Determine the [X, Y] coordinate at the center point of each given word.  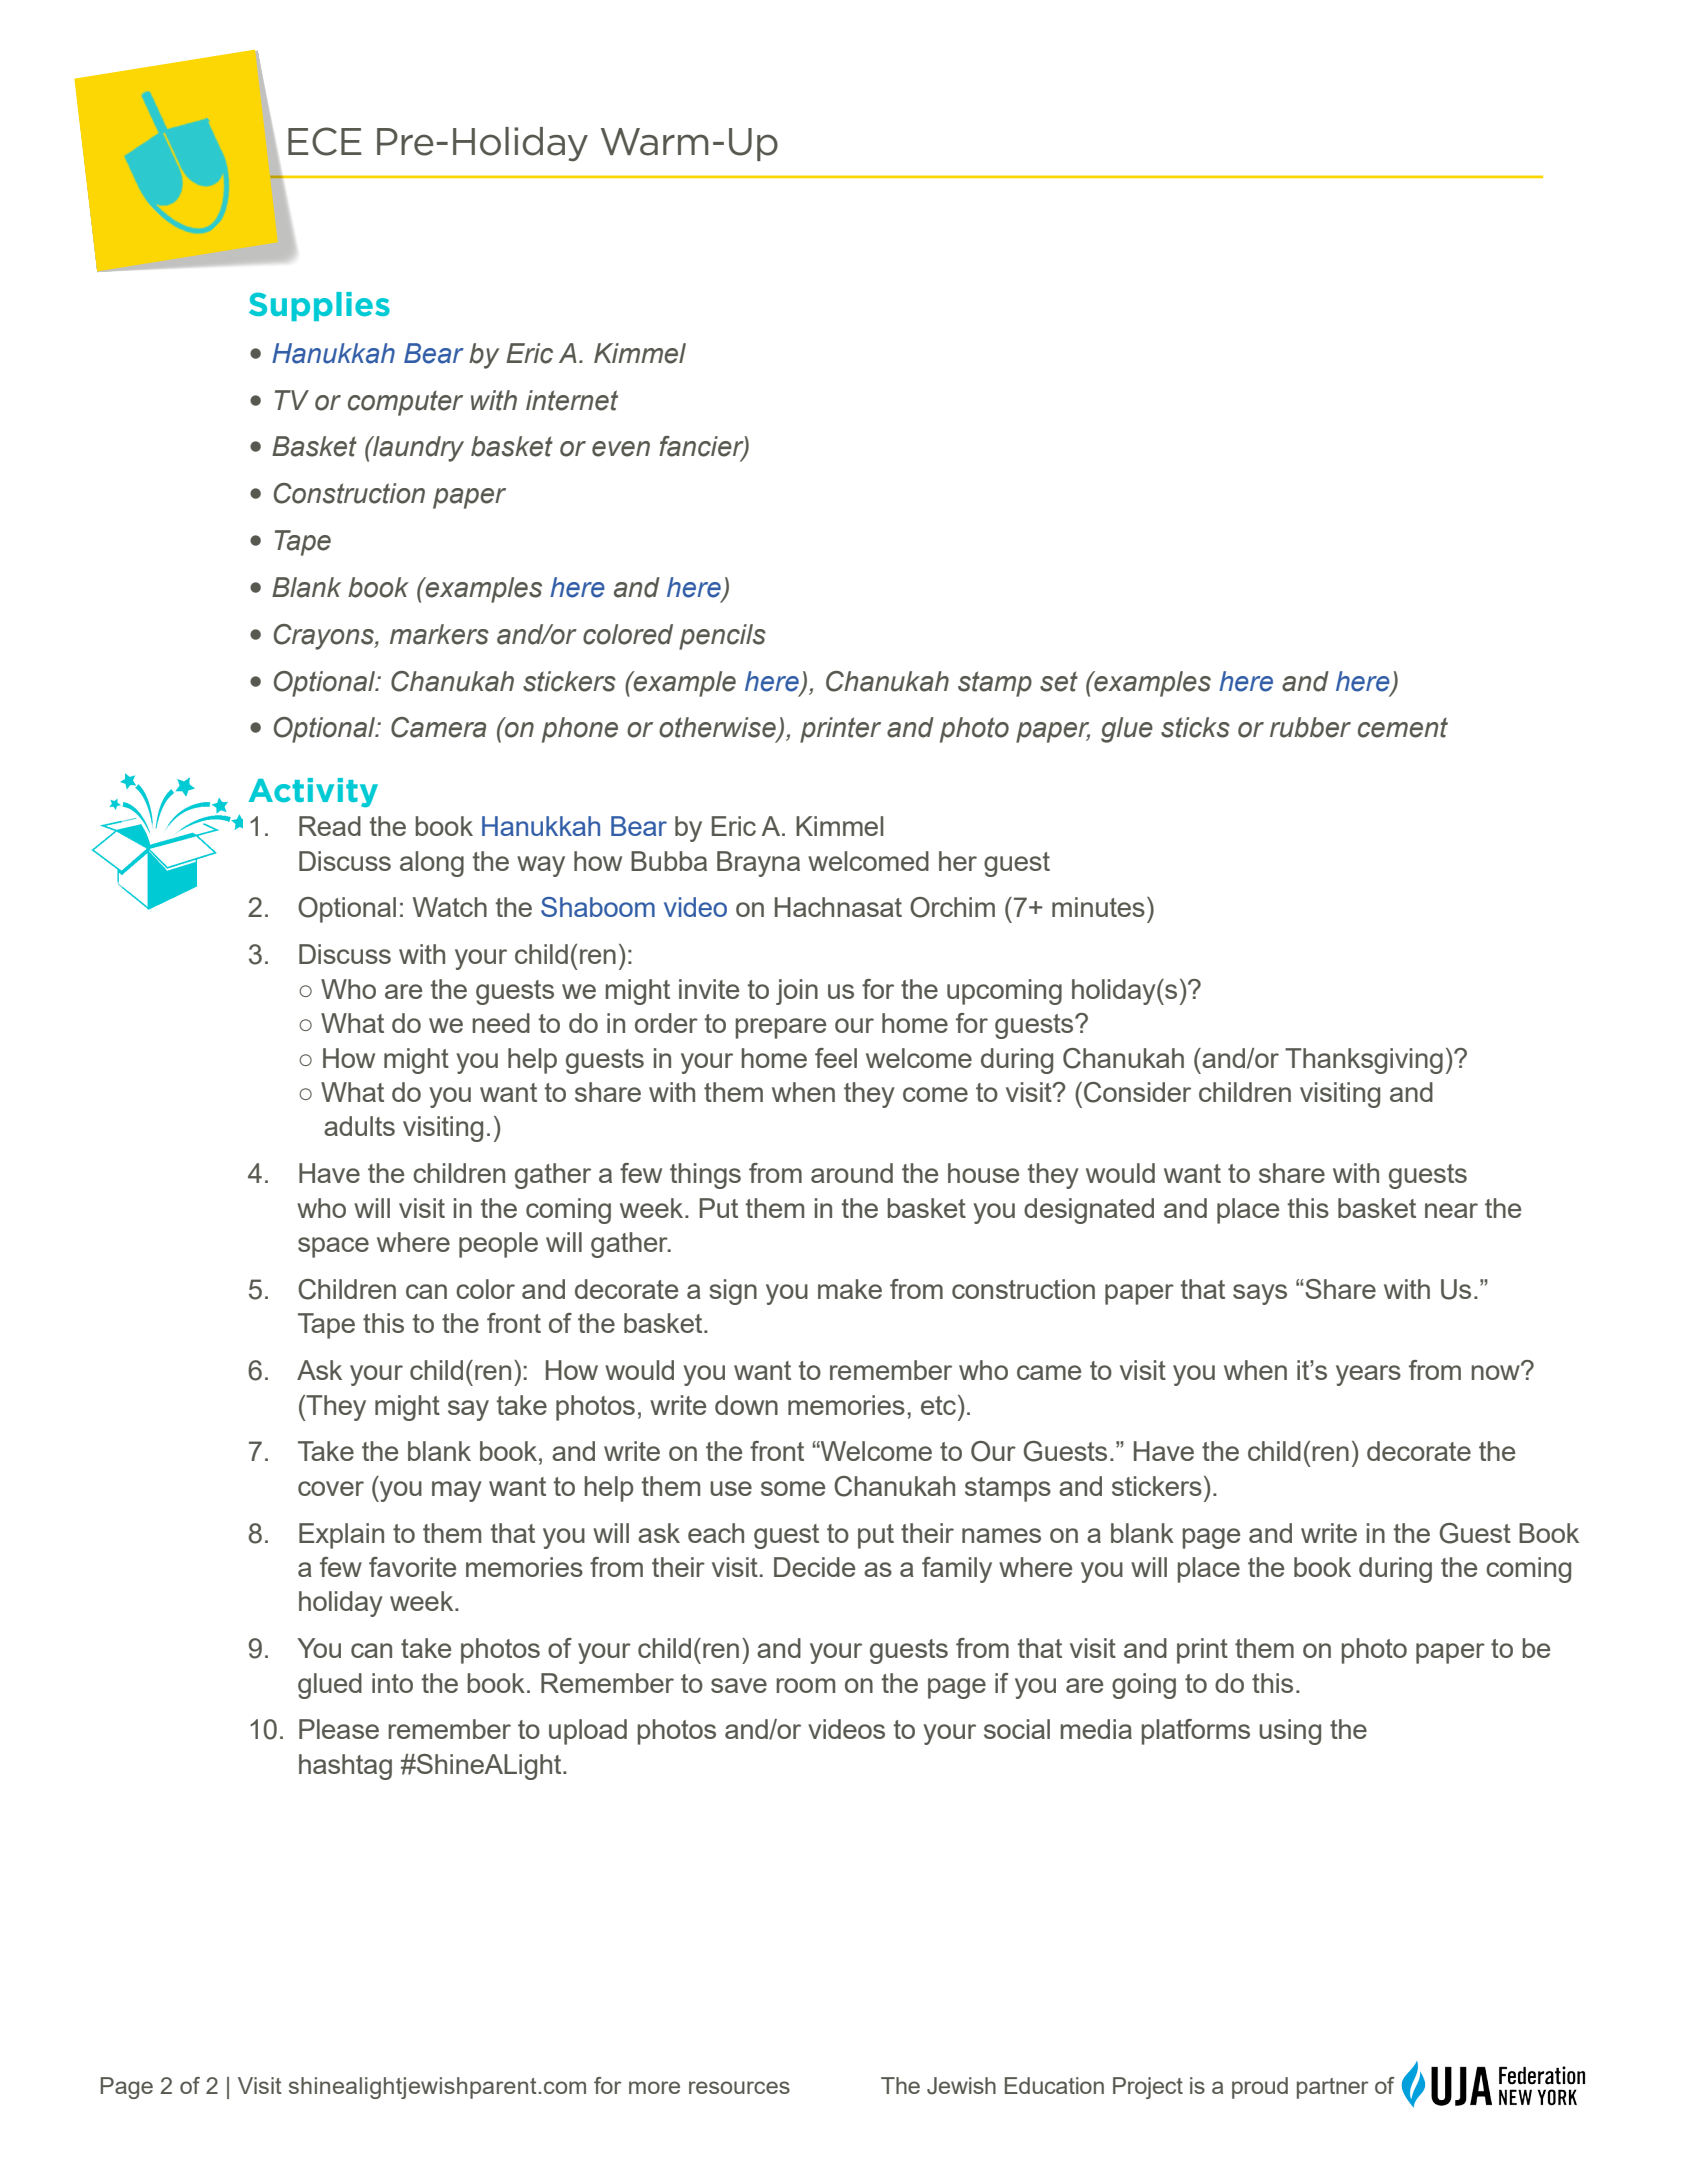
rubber [1310, 727]
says [1260, 1294]
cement [1403, 727]
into [392, 1683]
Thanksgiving [1364, 1061]
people [498, 1245]
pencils [722, 637]
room [805, 1685]
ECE [324, 141]
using [1290, 1732]
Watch [450, 907]
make [850, 1289]
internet [572, 400]
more [654, 2087]
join [797, 992]
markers [439, 634]
